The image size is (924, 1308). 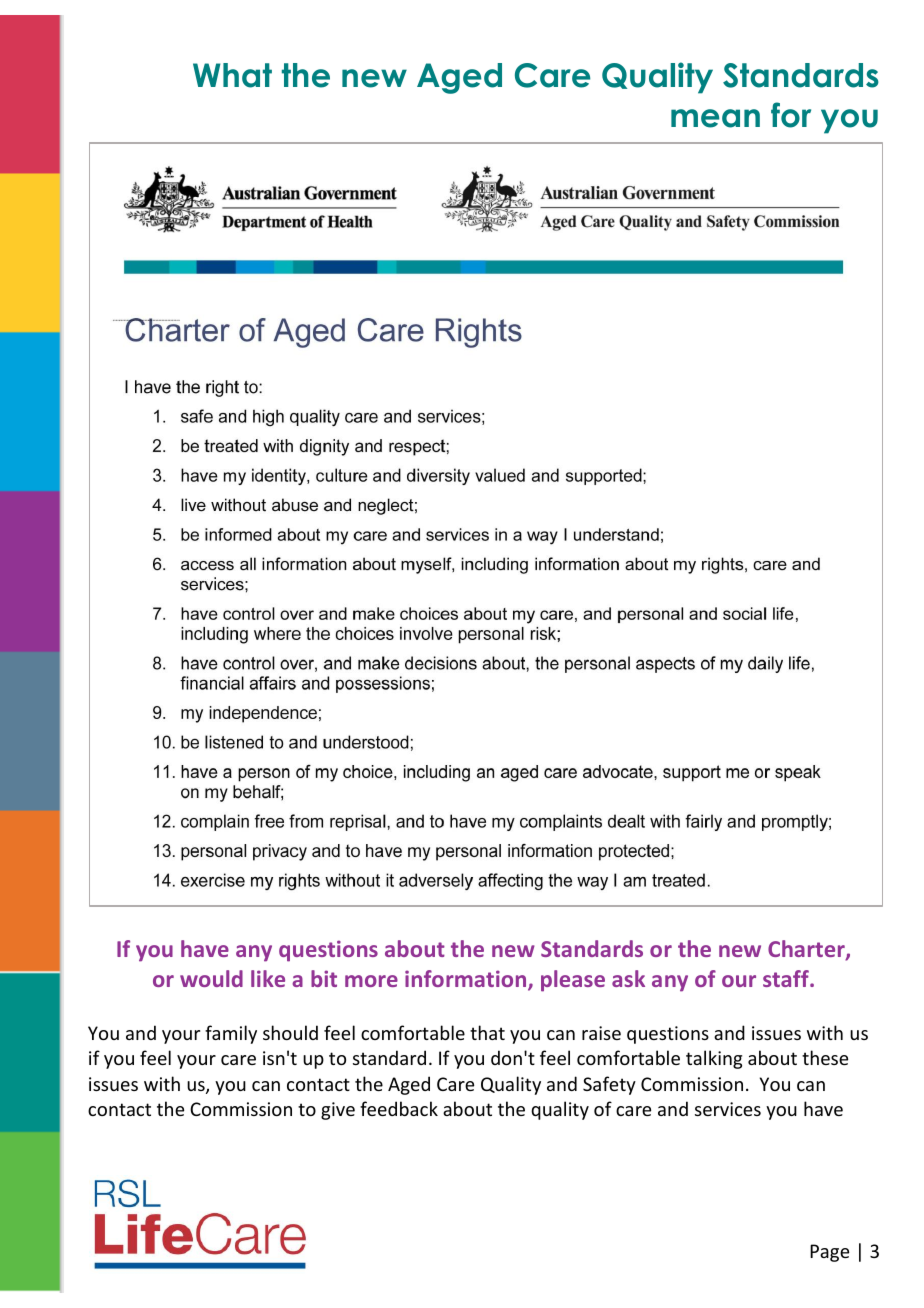 What do you see at coordinates (211, 978) in the image?
I see `would` at bounding box center [211, 978].
